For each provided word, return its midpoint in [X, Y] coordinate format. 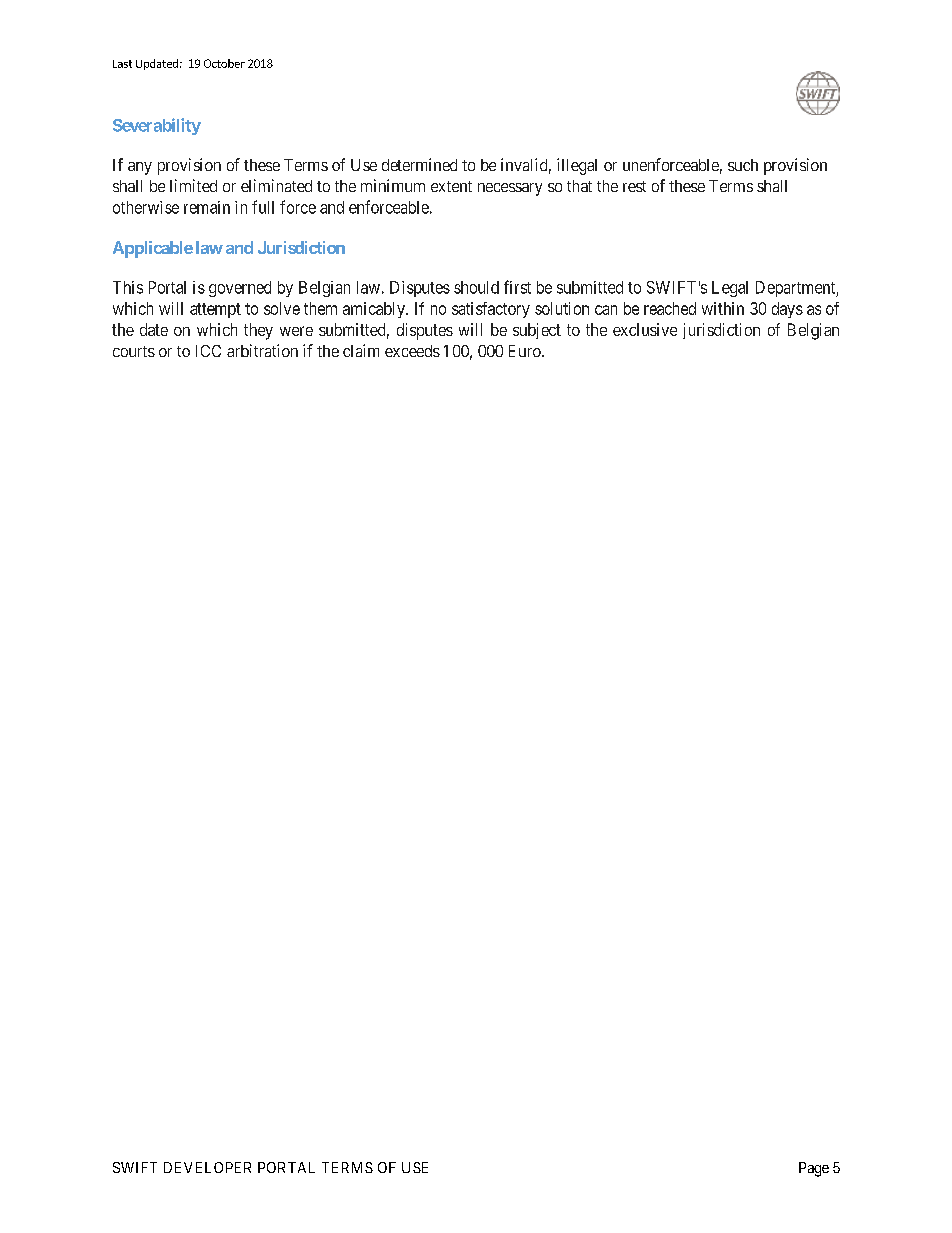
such [743, 165]
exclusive [645, 329]
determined [419, 164]
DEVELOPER [207, 1167]
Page [814, 1169]
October [224, 63]
